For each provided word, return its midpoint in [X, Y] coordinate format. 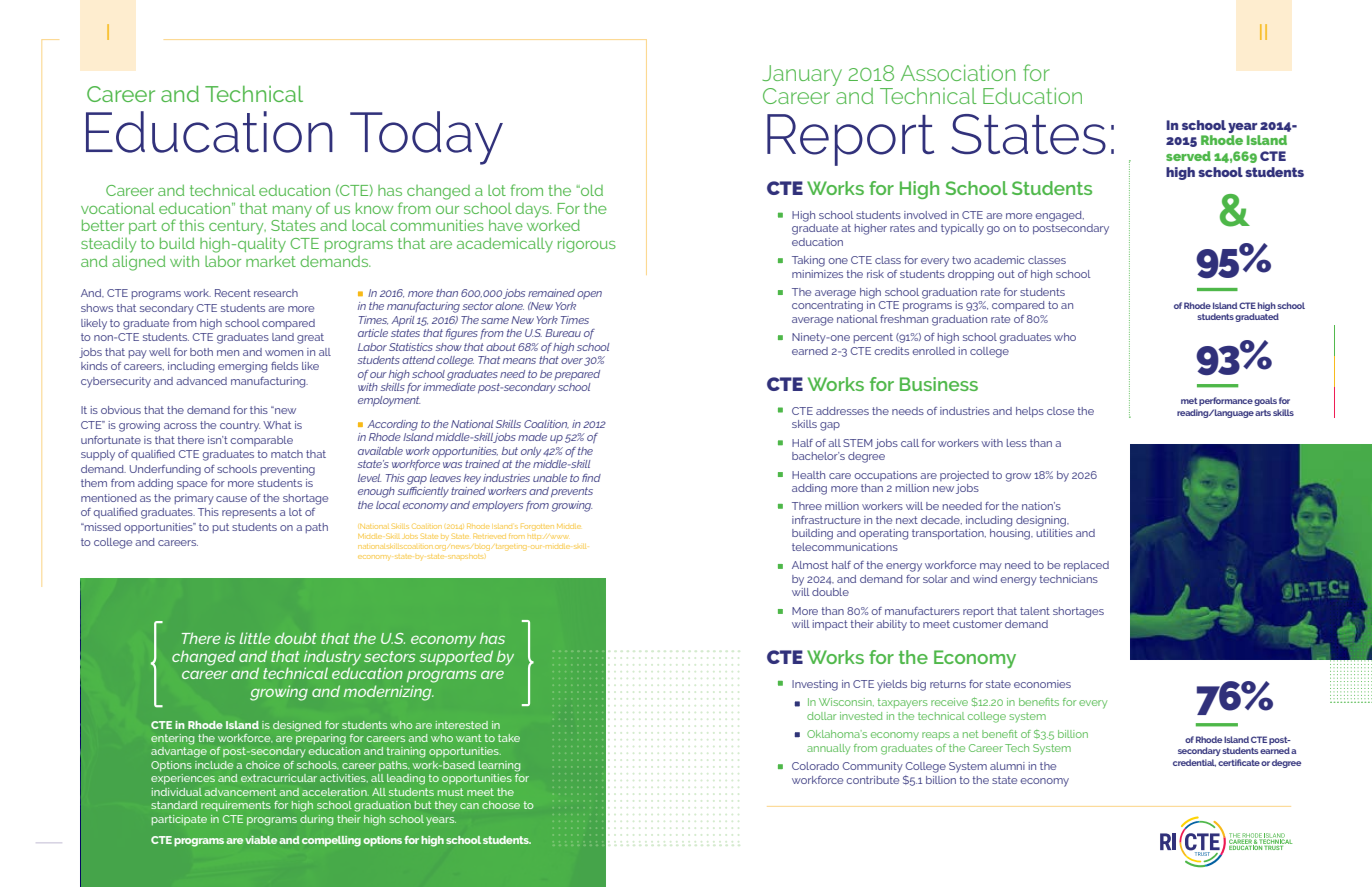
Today [426, 138]
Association [958, 73]
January [802, 77]
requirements [236, 806]
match [287, 454]
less [1017, 443]
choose [501, 805]
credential [1194, 763]
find [591, 478]
